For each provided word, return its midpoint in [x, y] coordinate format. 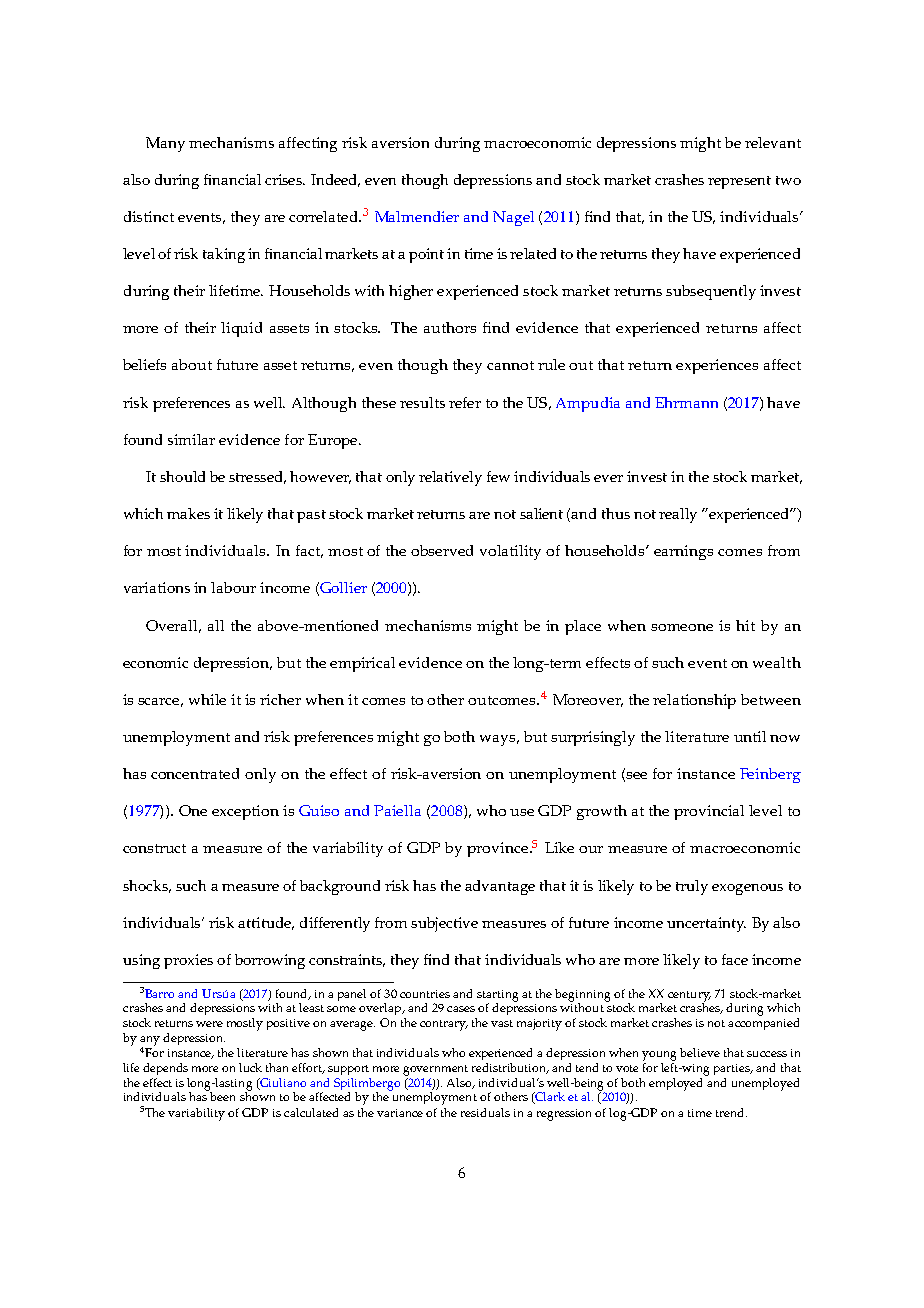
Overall [173, 626]
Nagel [513, 218]
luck [250, 1067]
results [422, 402]
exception [245, 812]
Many [165, 144]
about [192, 364]
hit [745, 625]
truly [692, 887]
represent [739, 182]
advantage [500, 887]
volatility [510, 552]
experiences [717, 366]
